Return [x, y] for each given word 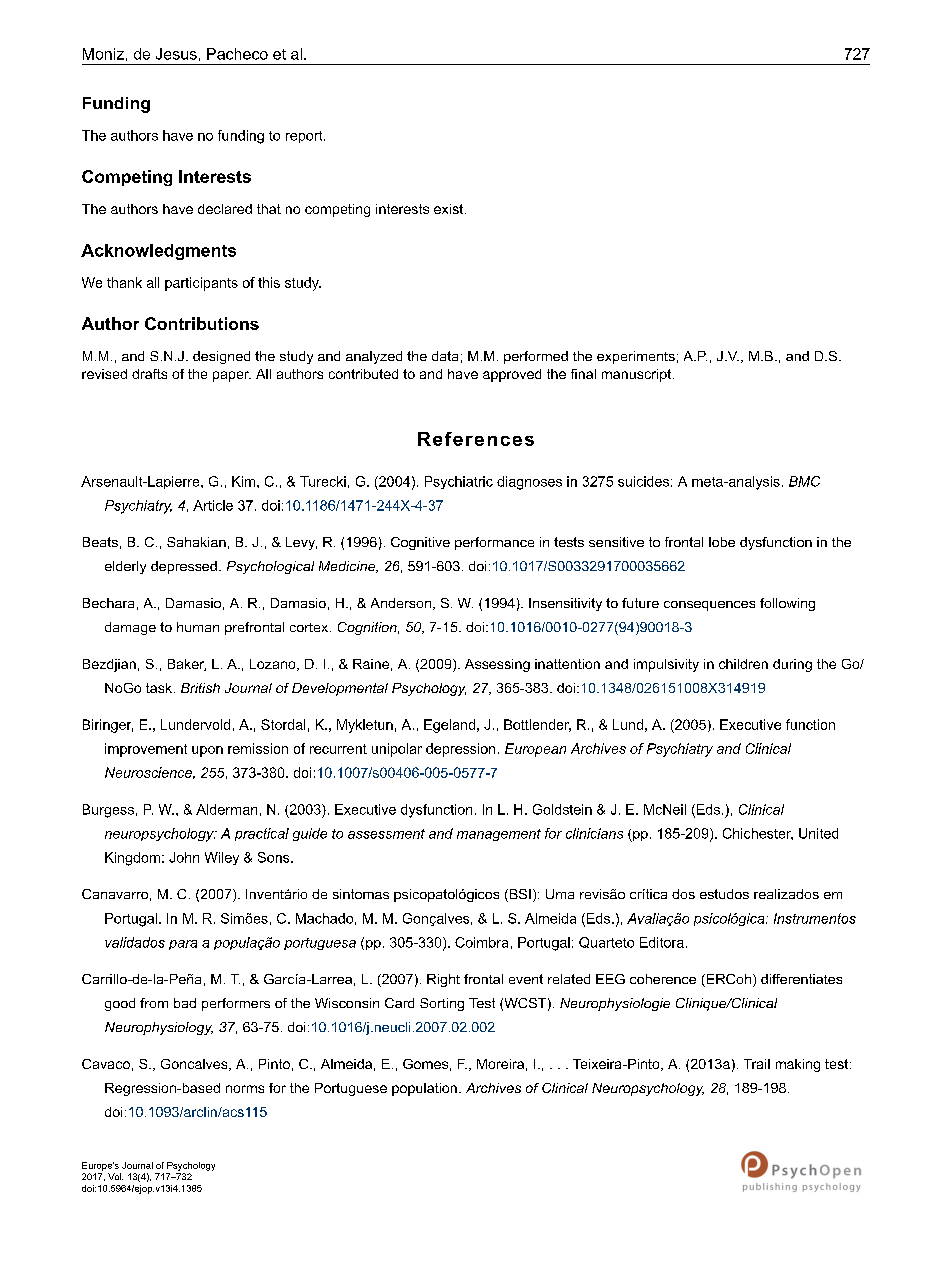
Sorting [442, 1004]
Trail [757, 1064]
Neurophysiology [159, 1028]
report [305, 137]
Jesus [176, 54]
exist [450, 209]
